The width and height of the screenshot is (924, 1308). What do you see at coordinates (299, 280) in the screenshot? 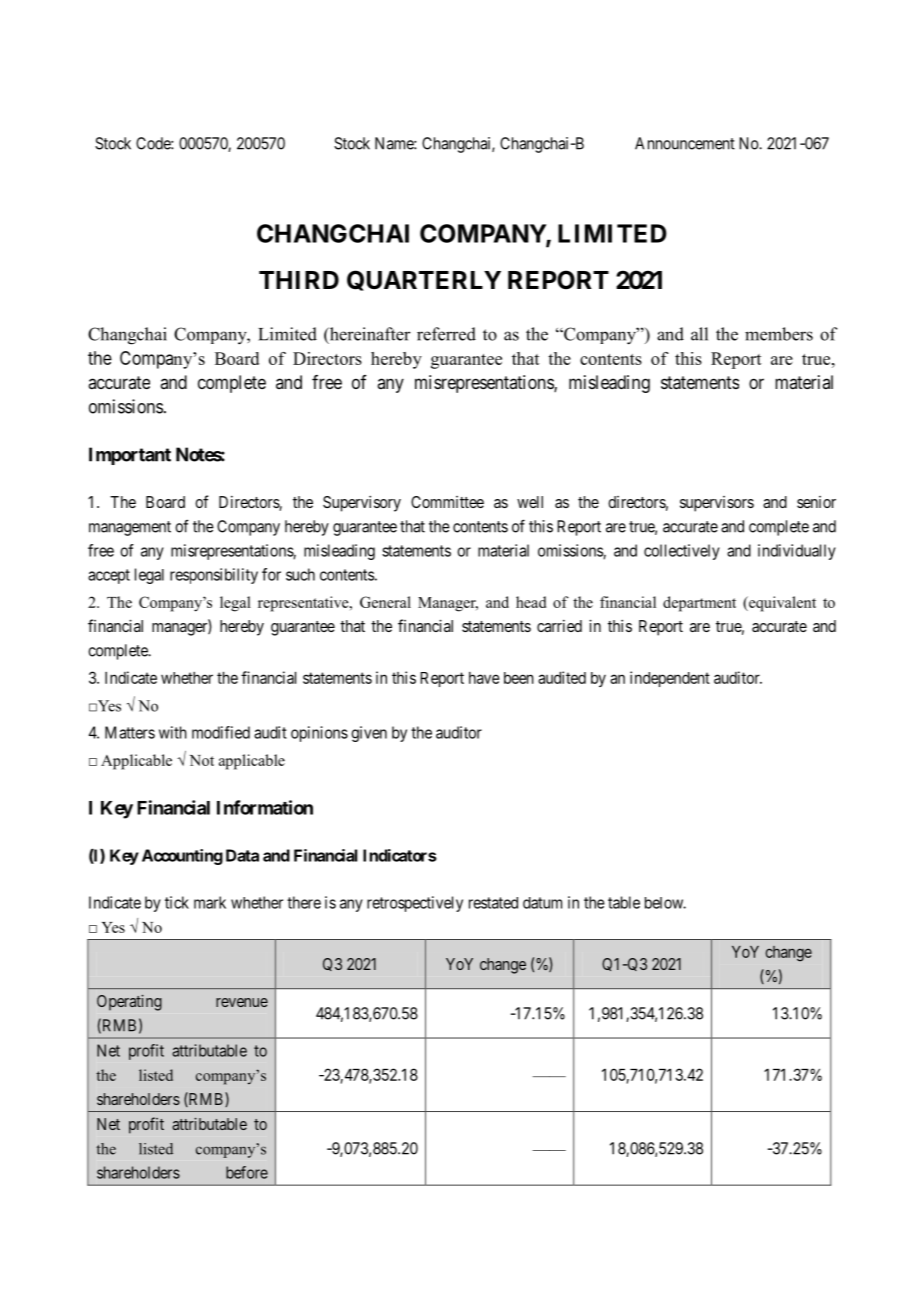
I see `THIRD` at bounding box center [299, 280].
